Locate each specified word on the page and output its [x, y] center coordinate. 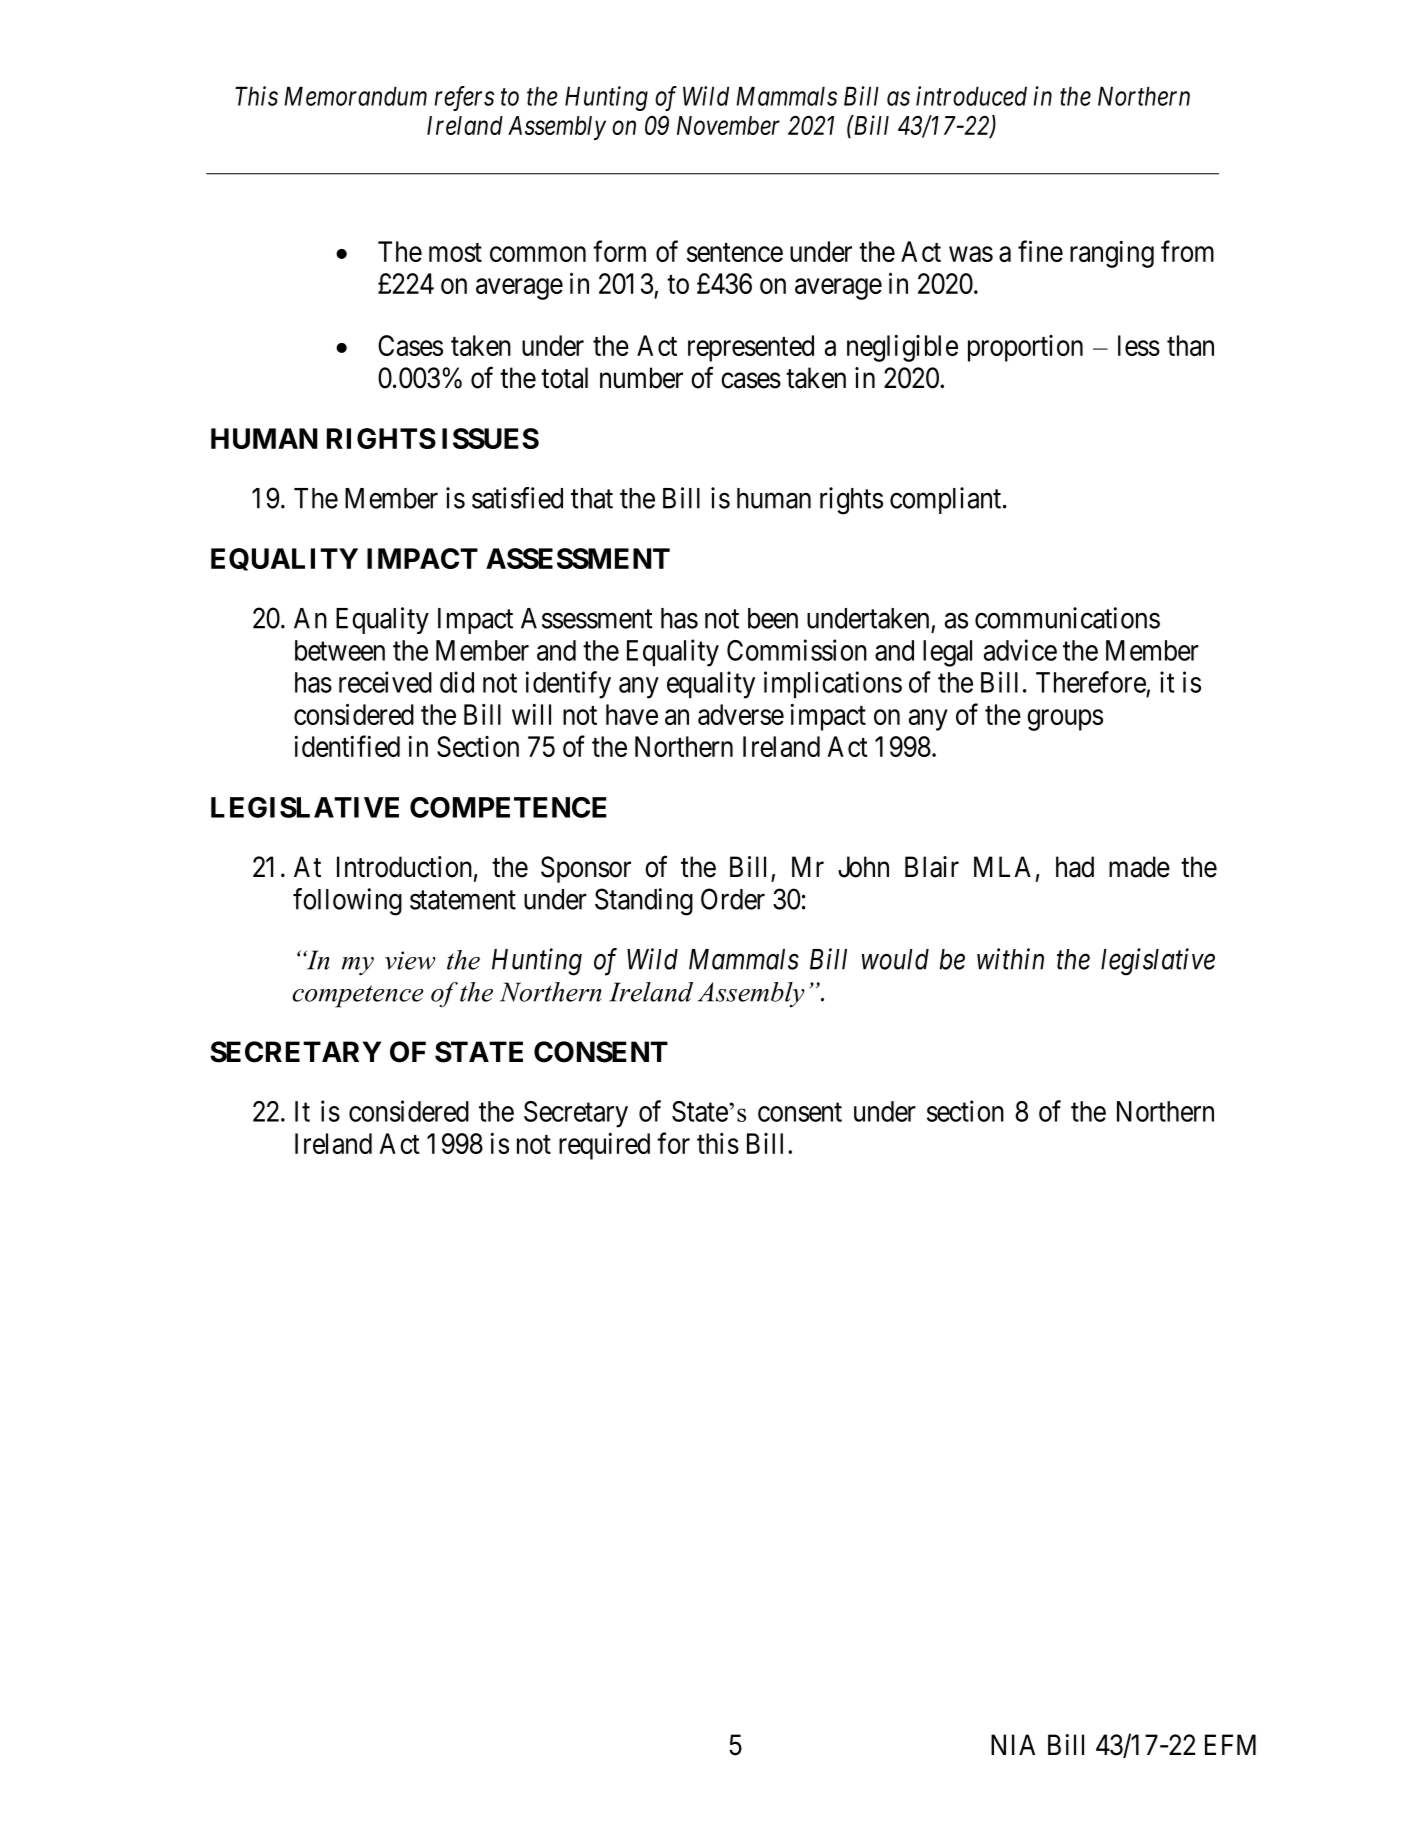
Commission [797, 650]
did [457, 682]
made [1139, 867]
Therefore [1091, 682]
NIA [1013, 1744]
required [604, 1146]
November [728, 125]
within [1010, 959]
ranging [1112, 254]
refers [464, 98]
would [895, 959]
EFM [1230, 1744]
